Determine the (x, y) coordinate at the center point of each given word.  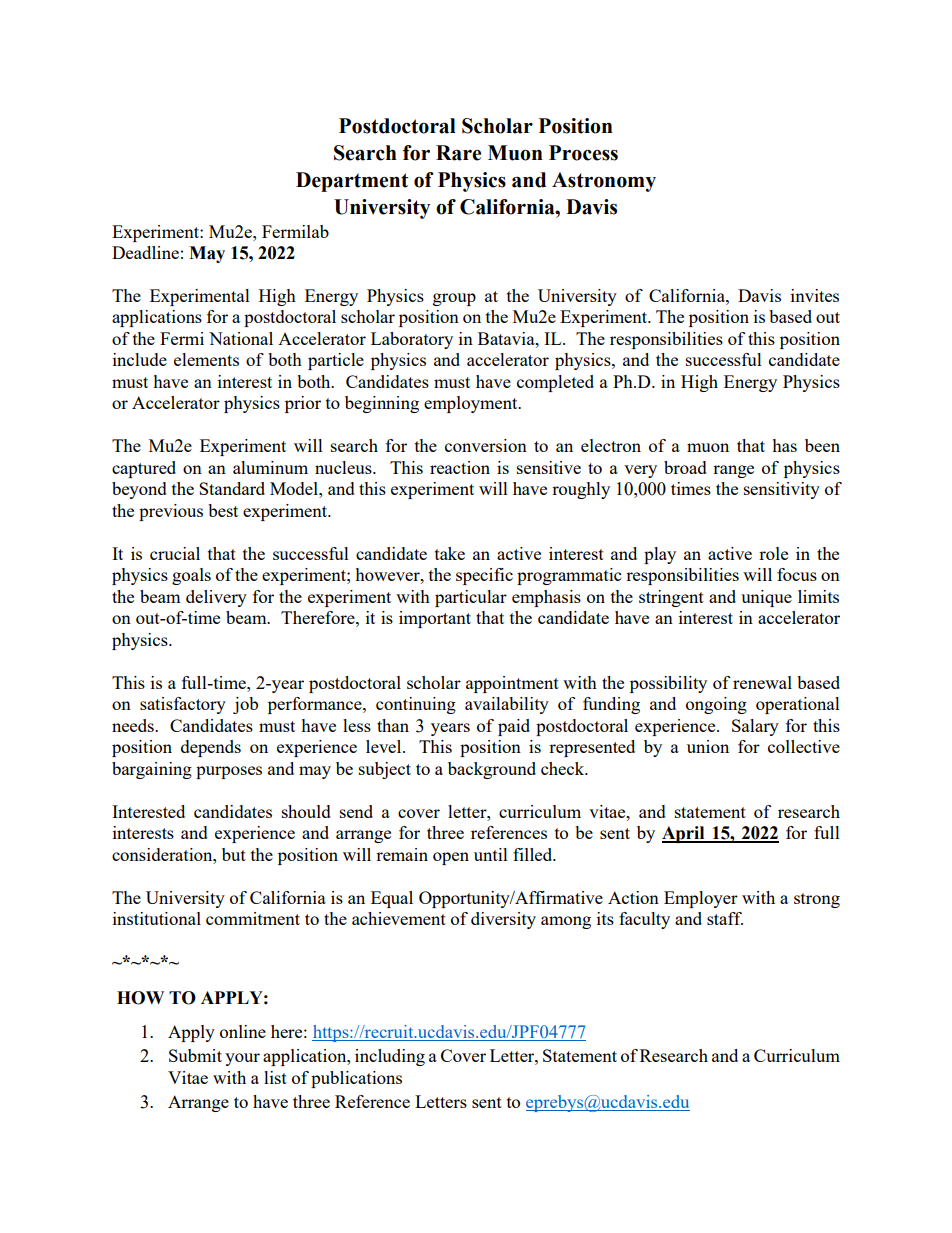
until (491, 854)
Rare (458, 153)
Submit (195, 1055)
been (822, 445)
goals (191, 576)
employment (472, 404)
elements (206, 359)
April (684, 834)
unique (766, 598)
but (234, 854)
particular (471, 598)
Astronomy (604, 182)
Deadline (145, 252)
